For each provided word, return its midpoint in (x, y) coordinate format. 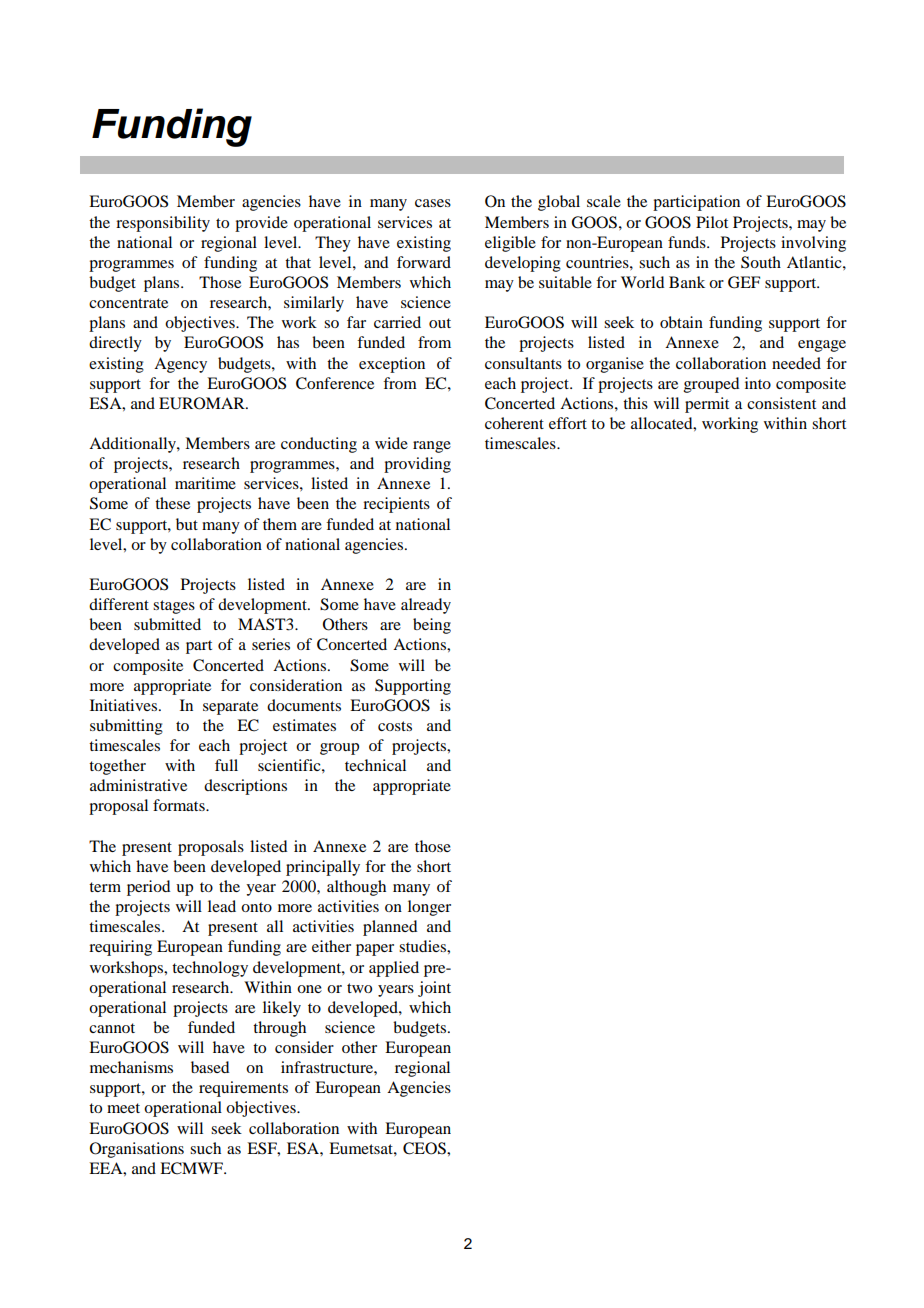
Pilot (712, 222)
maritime (205, 483)
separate (230, 708)
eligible (510, 244)
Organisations (137, 1150)
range (432, 447)
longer (429, 908)
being (432, 626)
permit (707, 405)
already (426, 606)
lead (222, 906)
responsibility (163, 224)
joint (434, 989)
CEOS (425, 1148)
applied (394, 969)
